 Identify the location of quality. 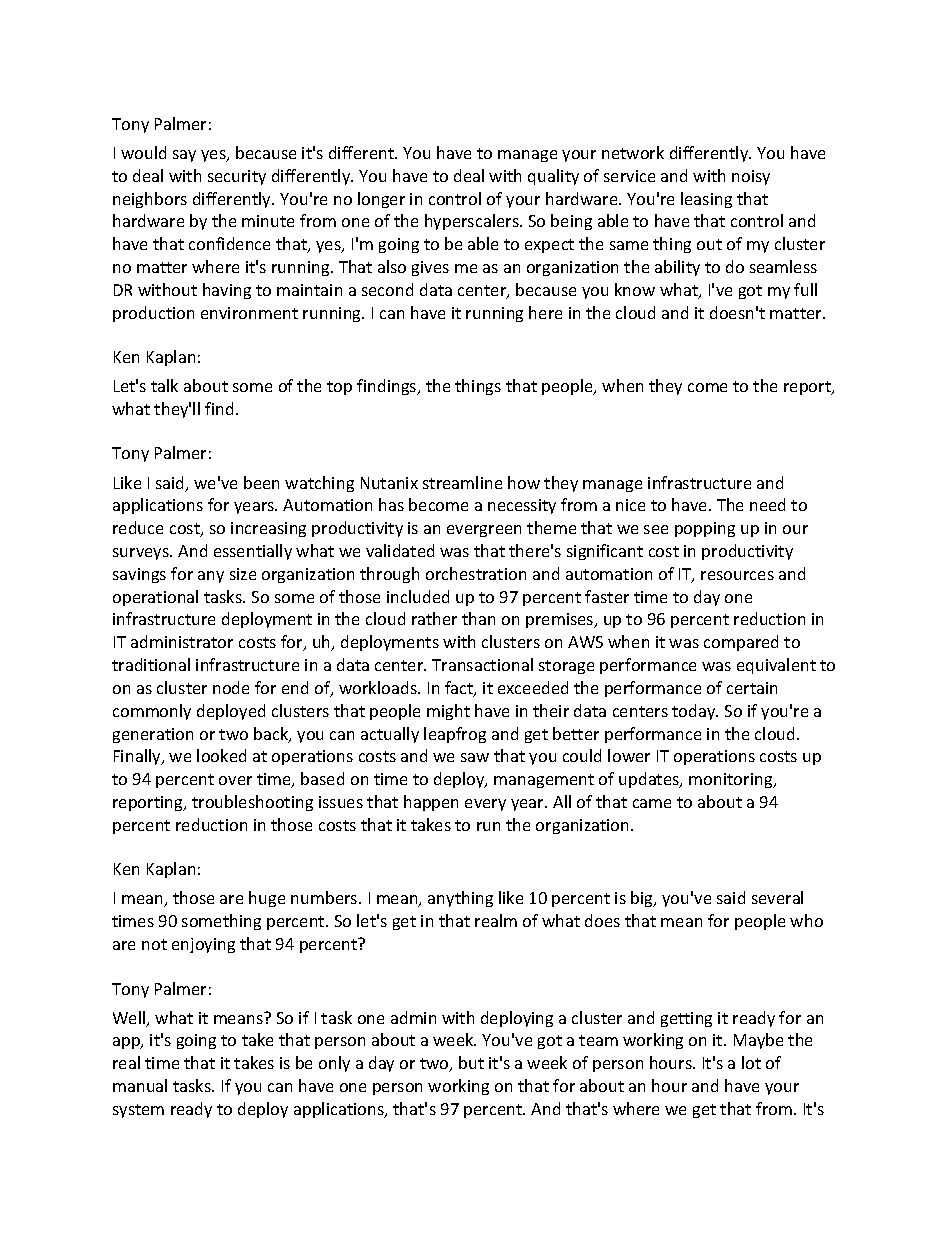
(553, 177).
